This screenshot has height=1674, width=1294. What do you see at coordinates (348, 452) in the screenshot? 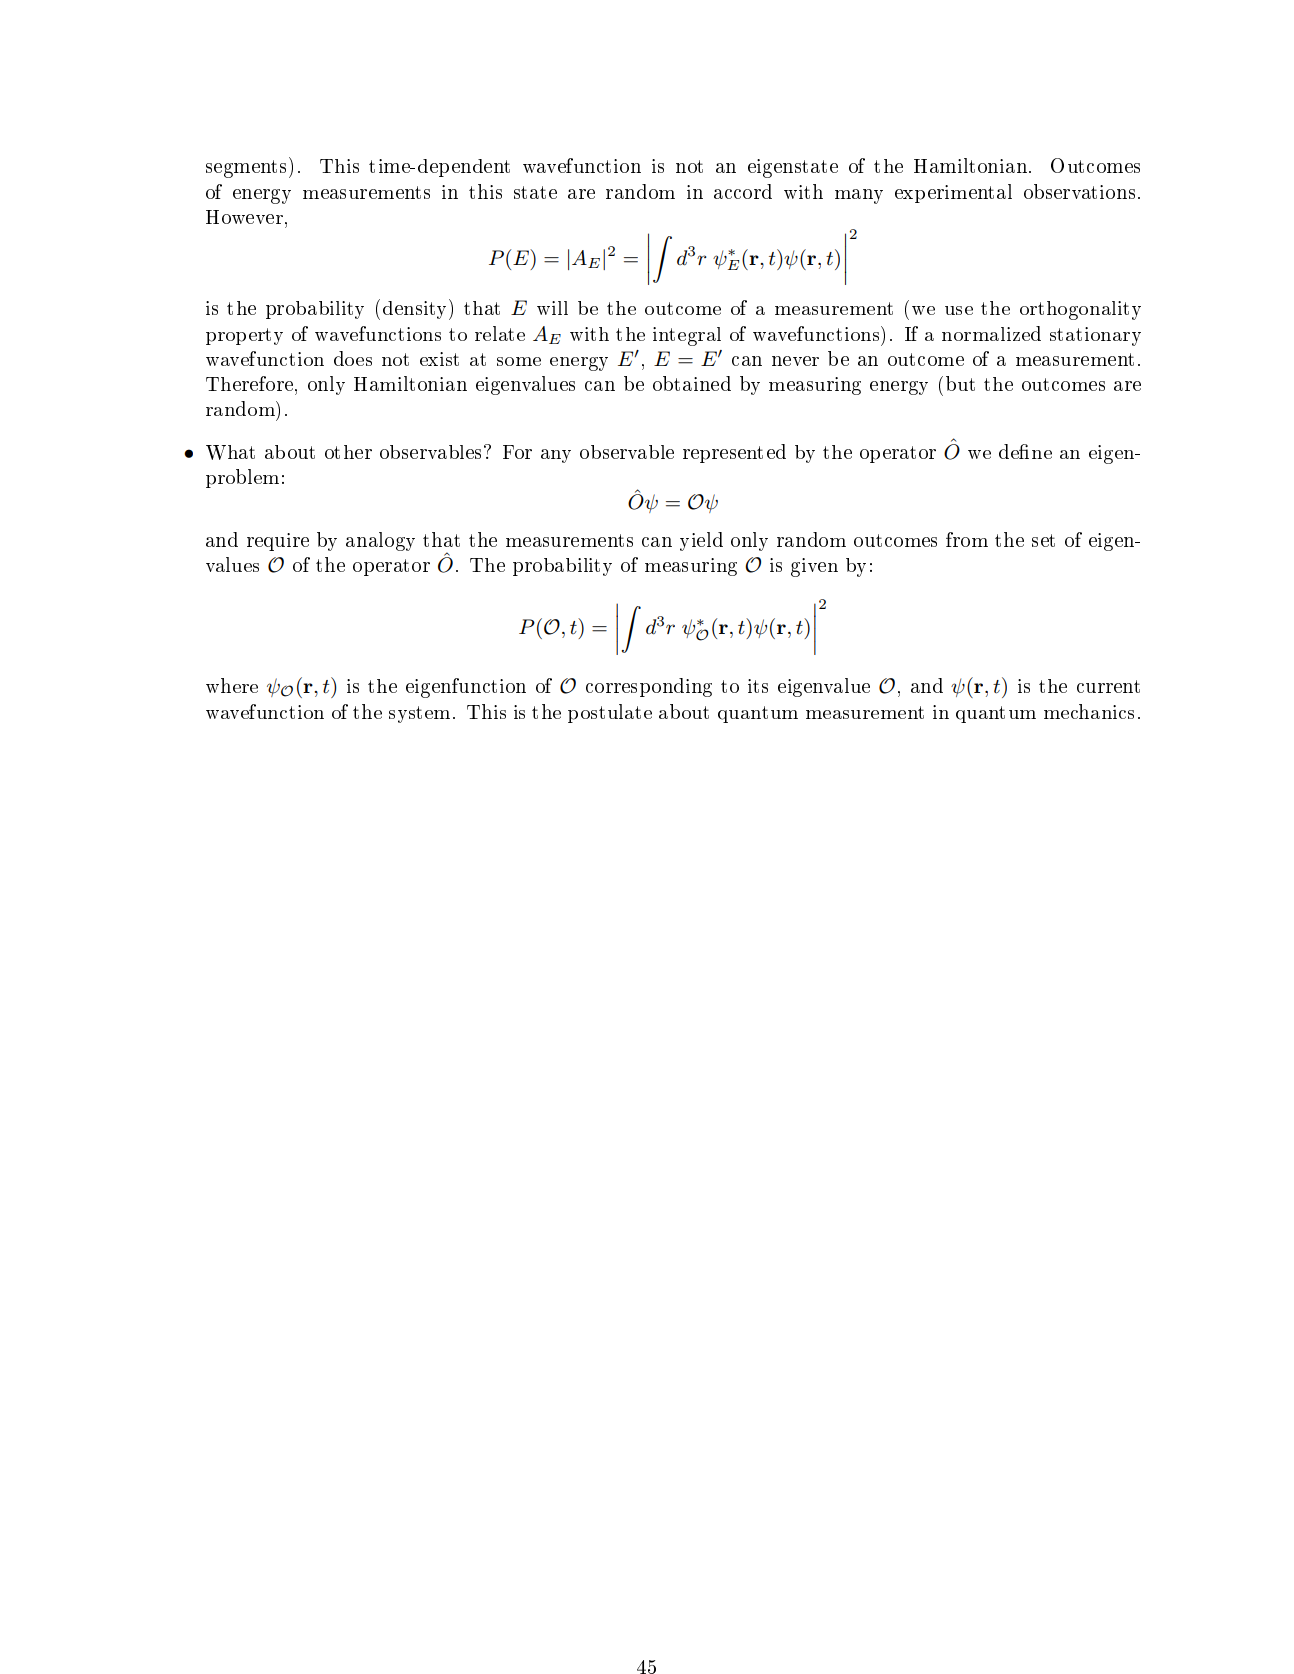
I see `other` at bounding box center [348, 452].
